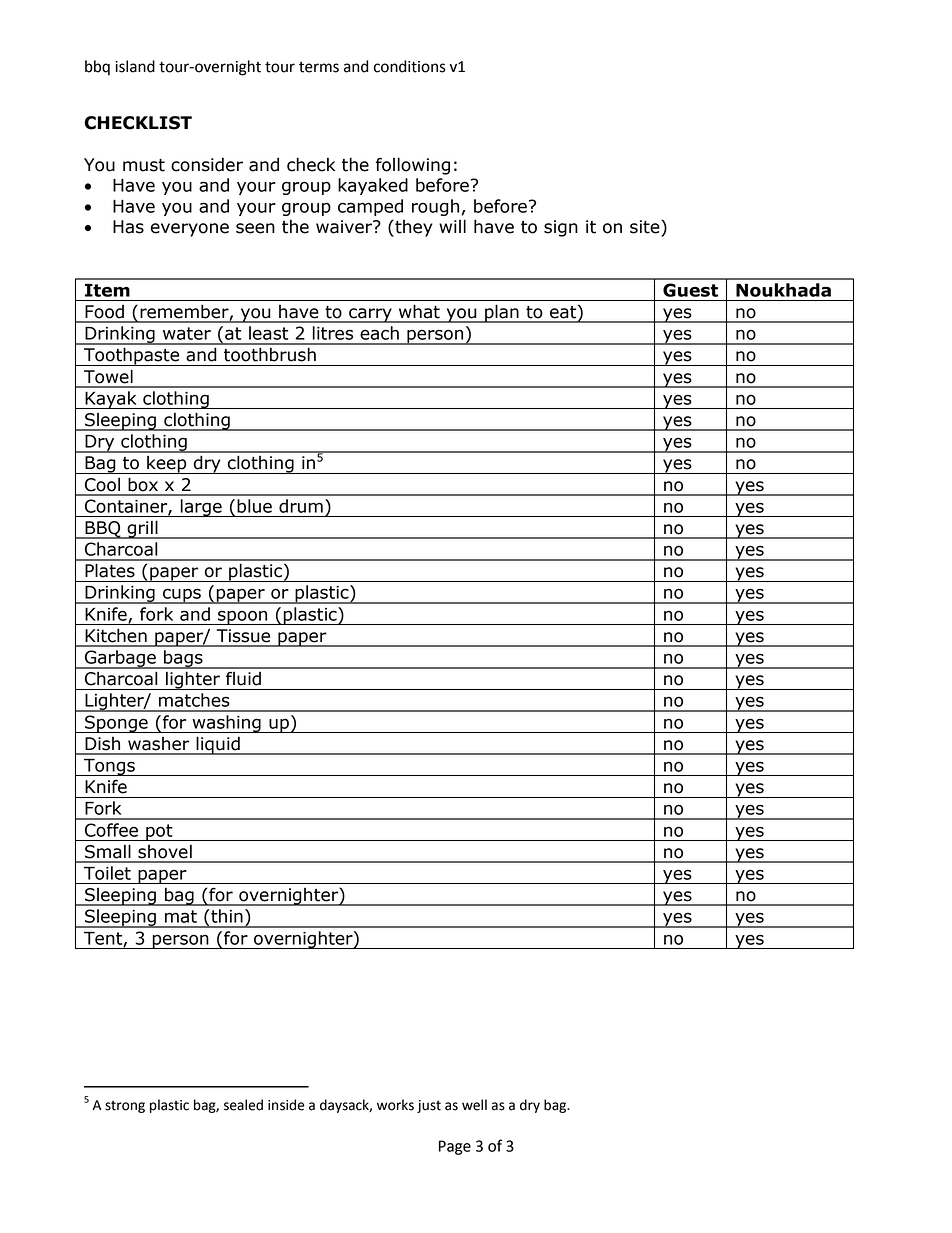 The width and height of the screenshot is (952, 1233). I want to click on carry, so click(370, 315).
